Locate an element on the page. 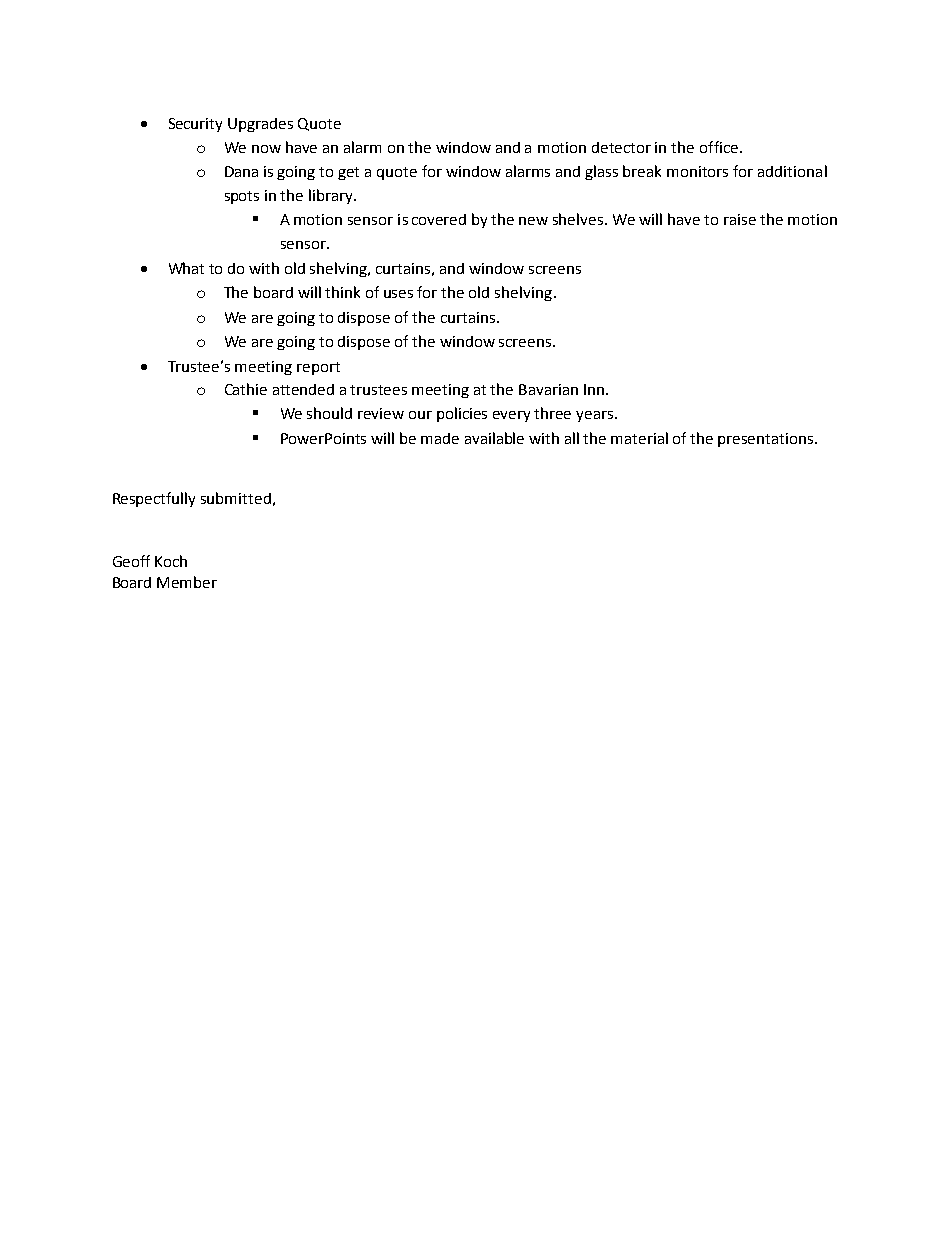 The width and height of the image is (952, 1233). raise is located at coordinates (740, 219).
